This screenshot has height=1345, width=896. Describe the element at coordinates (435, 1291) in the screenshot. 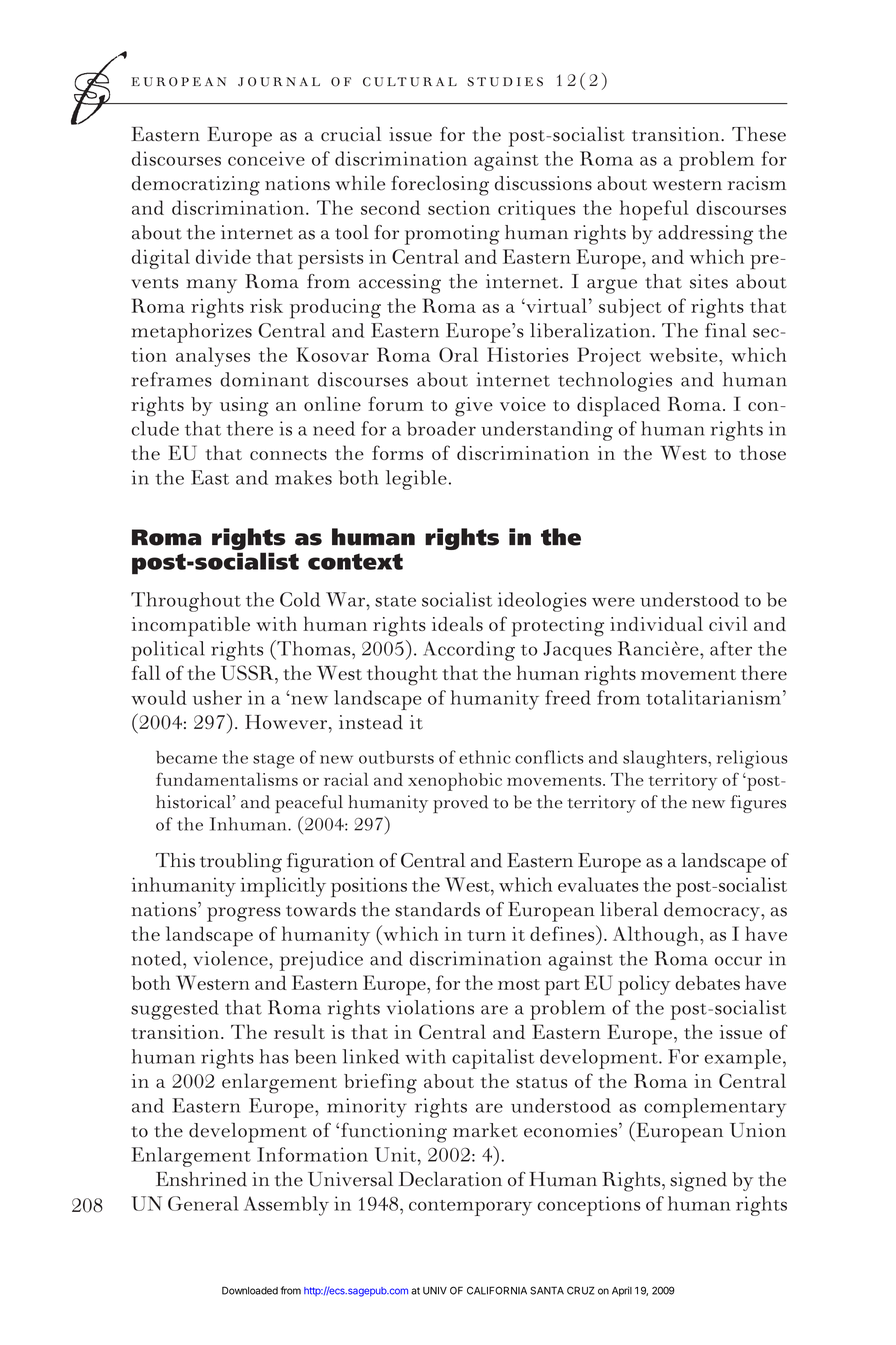

I see `UNIV` at that location.
